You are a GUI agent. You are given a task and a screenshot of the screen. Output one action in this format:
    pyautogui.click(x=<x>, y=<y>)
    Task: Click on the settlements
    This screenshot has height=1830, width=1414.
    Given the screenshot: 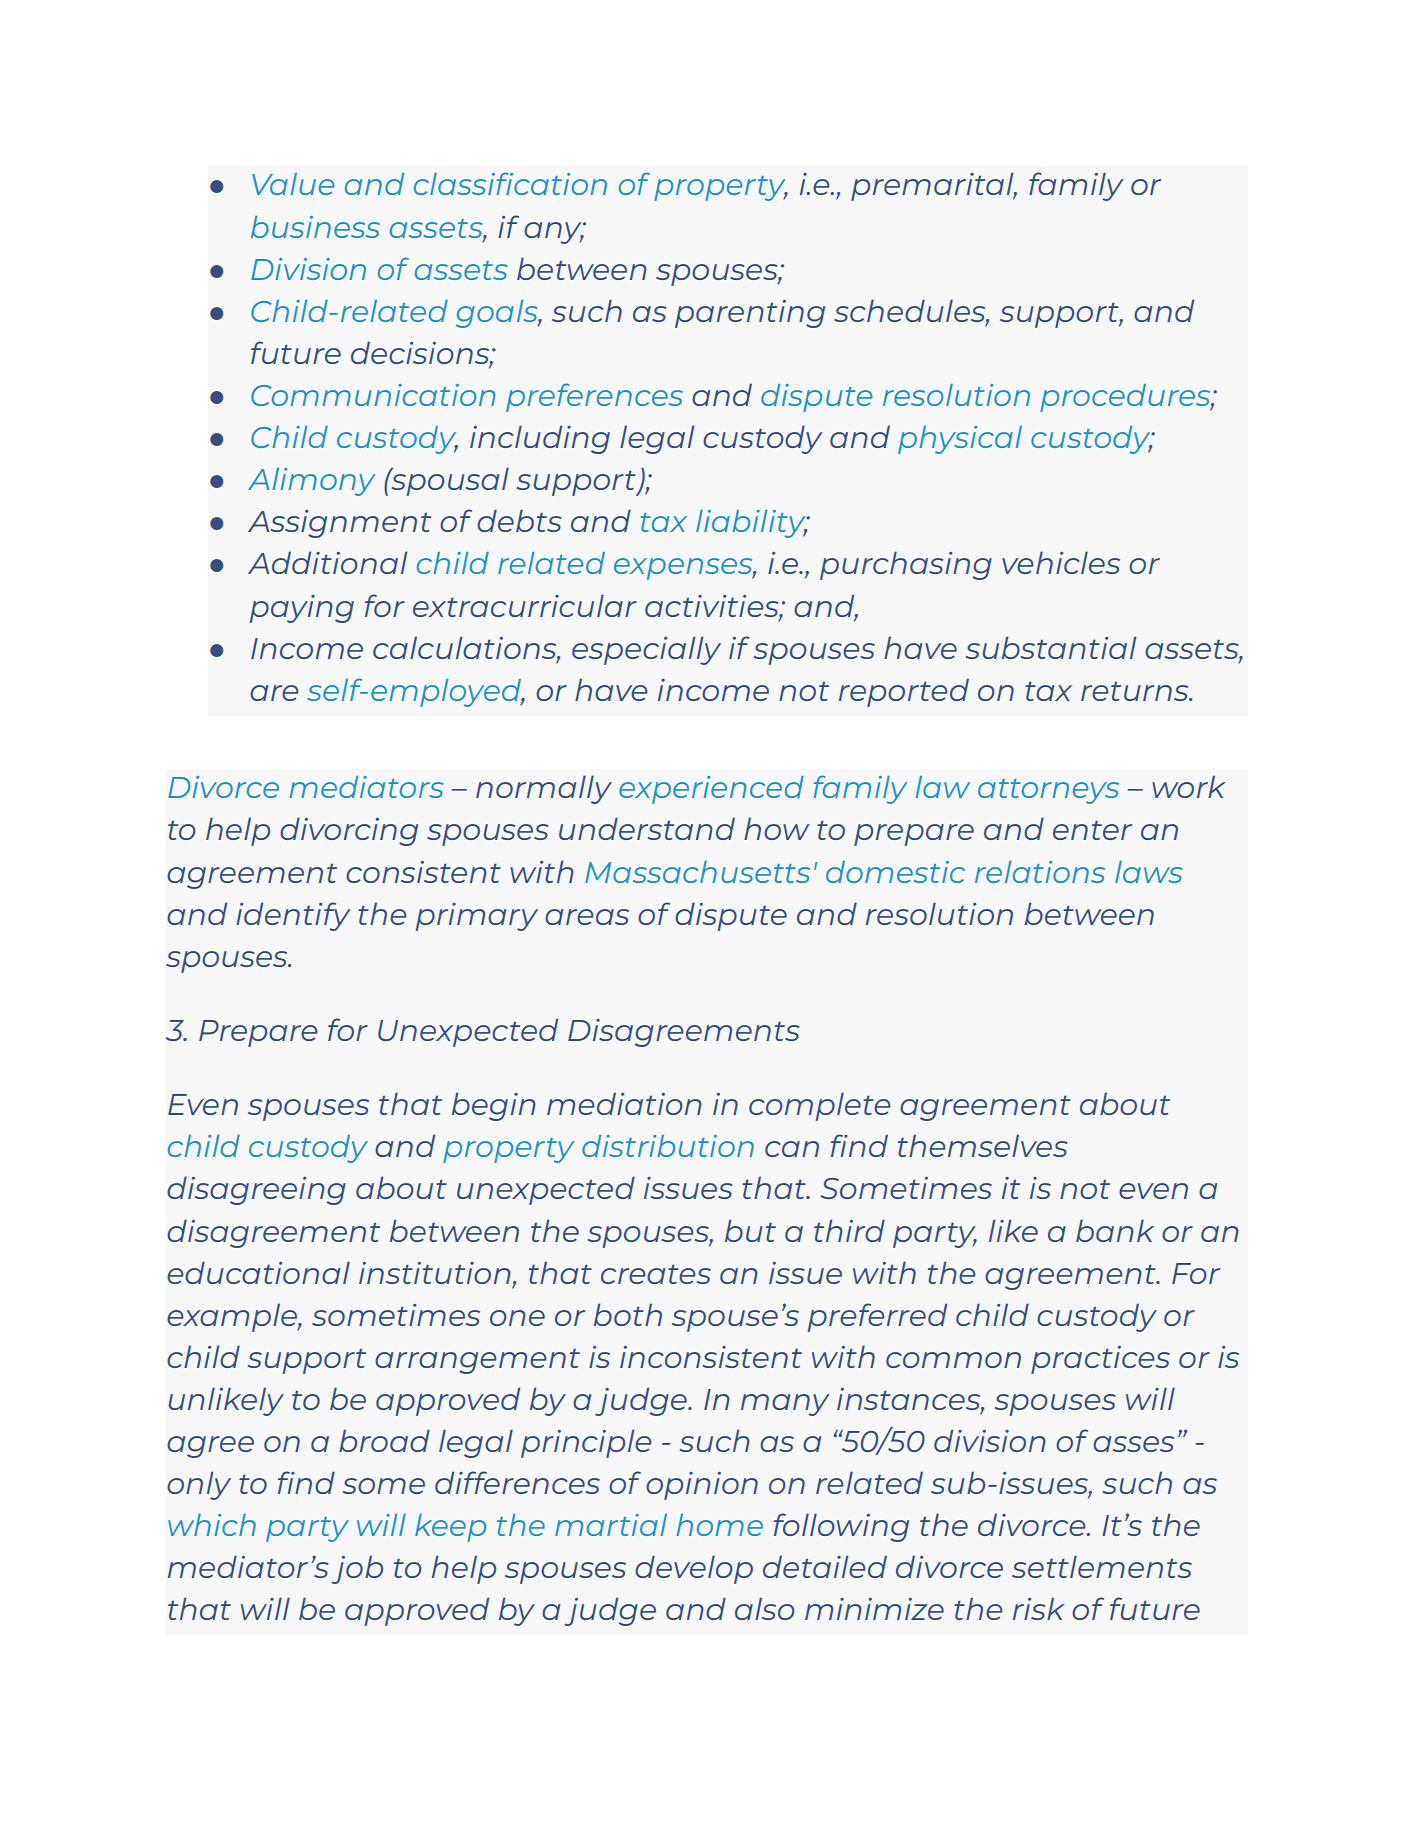 What is the action you would take?
    pyautogui.click(x=1102, y=1566)
